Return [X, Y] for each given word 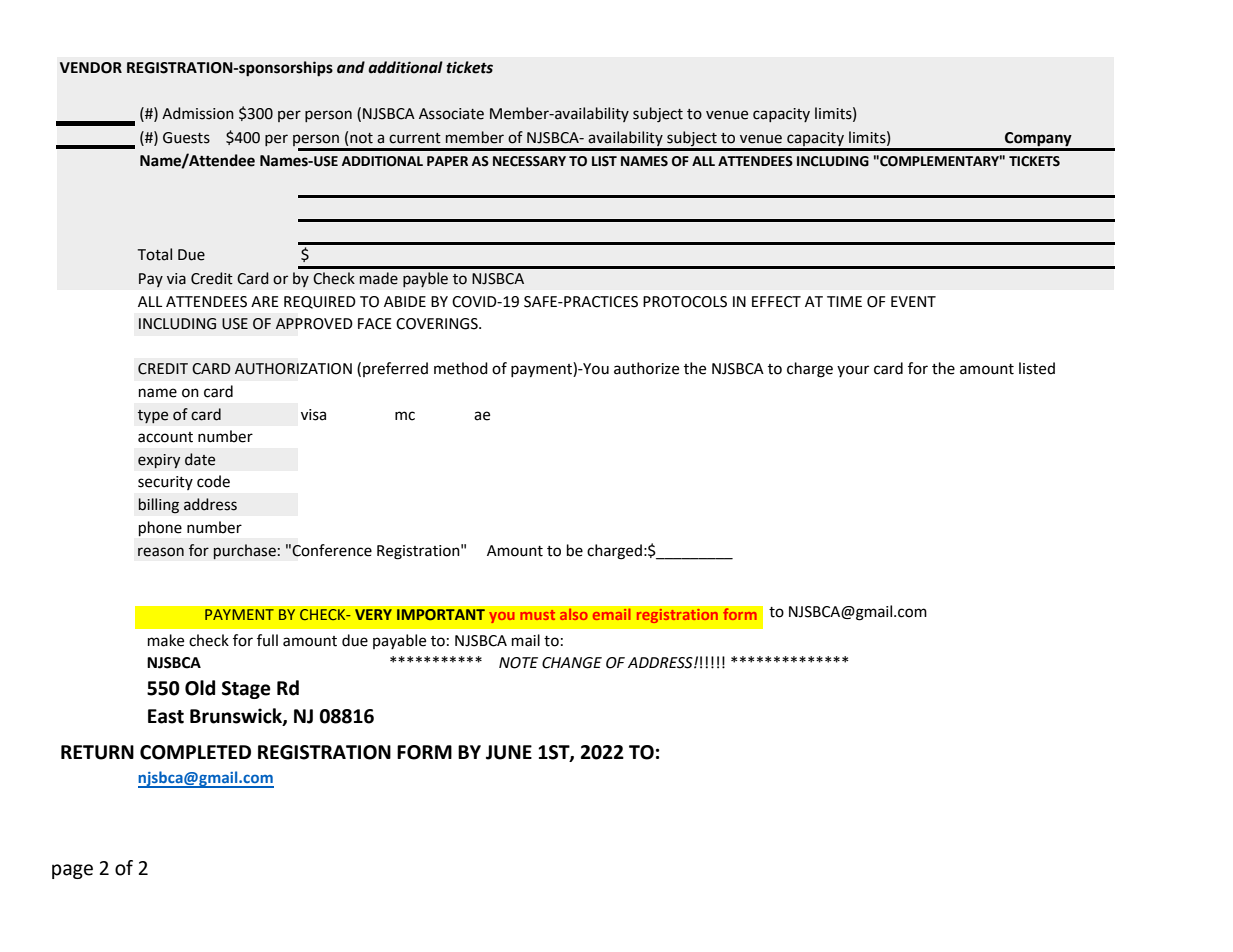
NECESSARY [529, 161]
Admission [198, 113]
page [72, 871]
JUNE [509, 752]
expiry [159, 461]
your [853, 371]
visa [313, 415]
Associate [451, 114]
